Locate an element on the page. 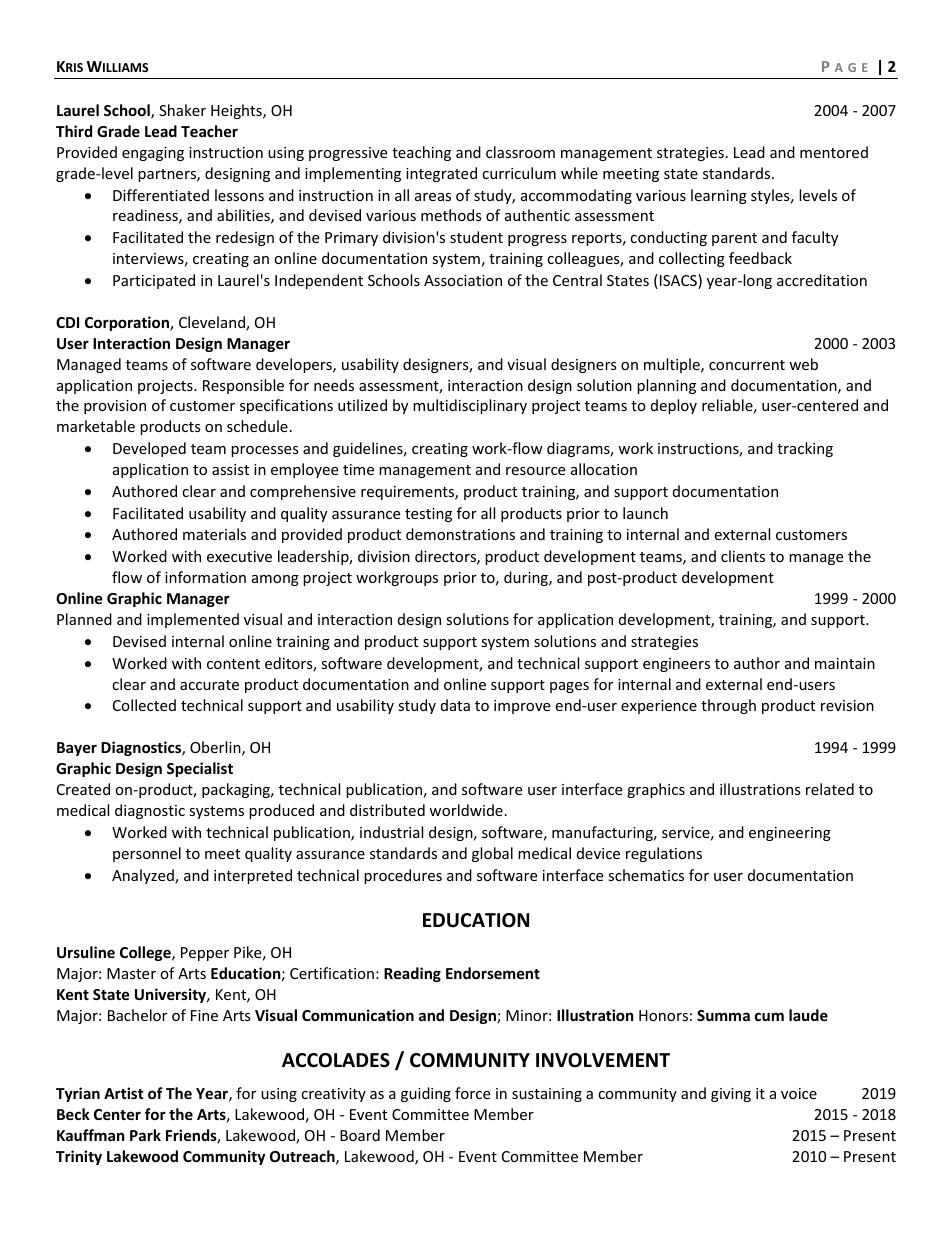 The width and height of the document is (952, 1233). Park is located at coordinates (145, 1135).
